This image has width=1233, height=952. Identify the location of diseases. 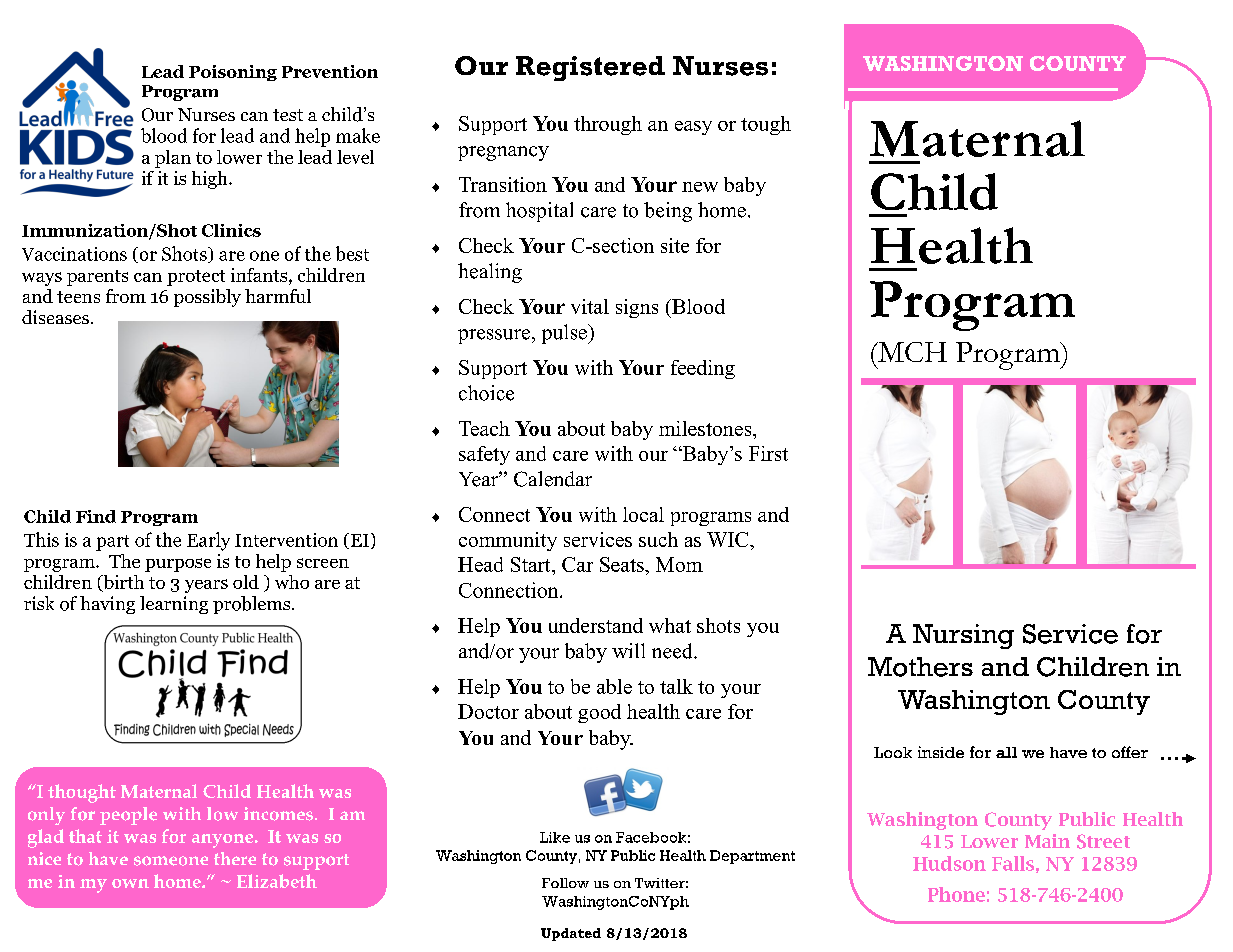
(55, 317).
